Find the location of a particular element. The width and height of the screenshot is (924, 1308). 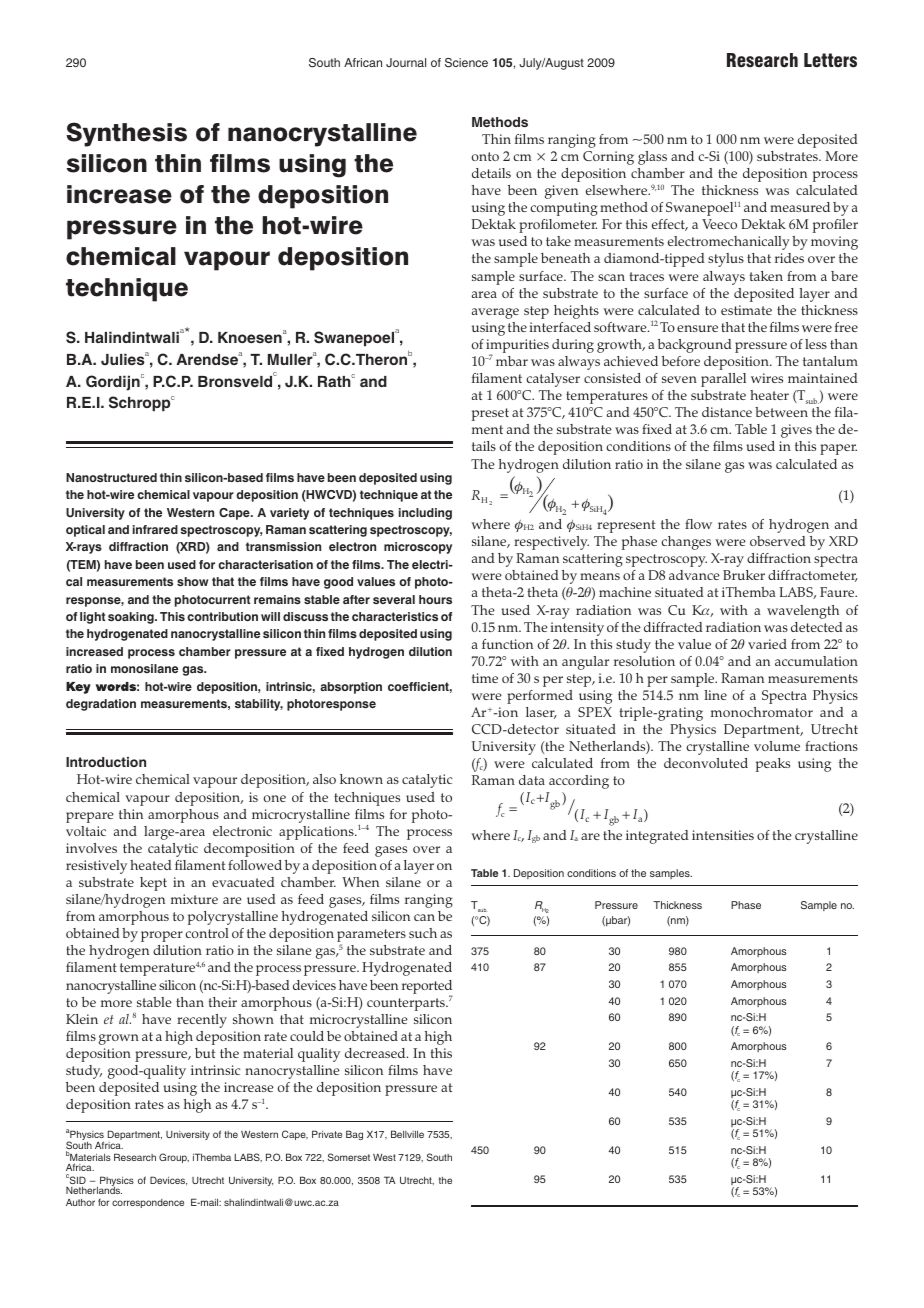

Group is located at coordinates (174, 1158).
